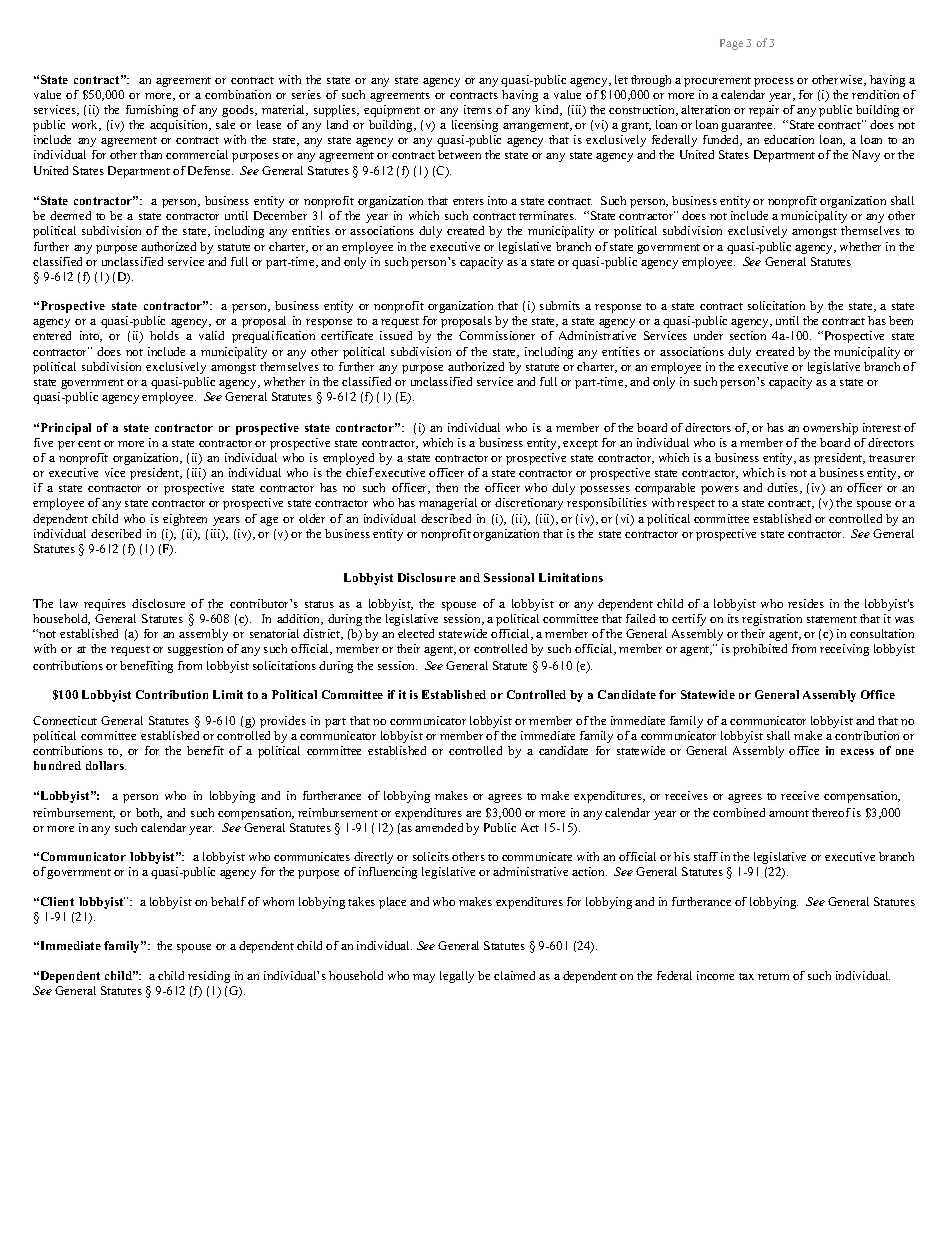  I want to click on holds, so click(164, 335).
